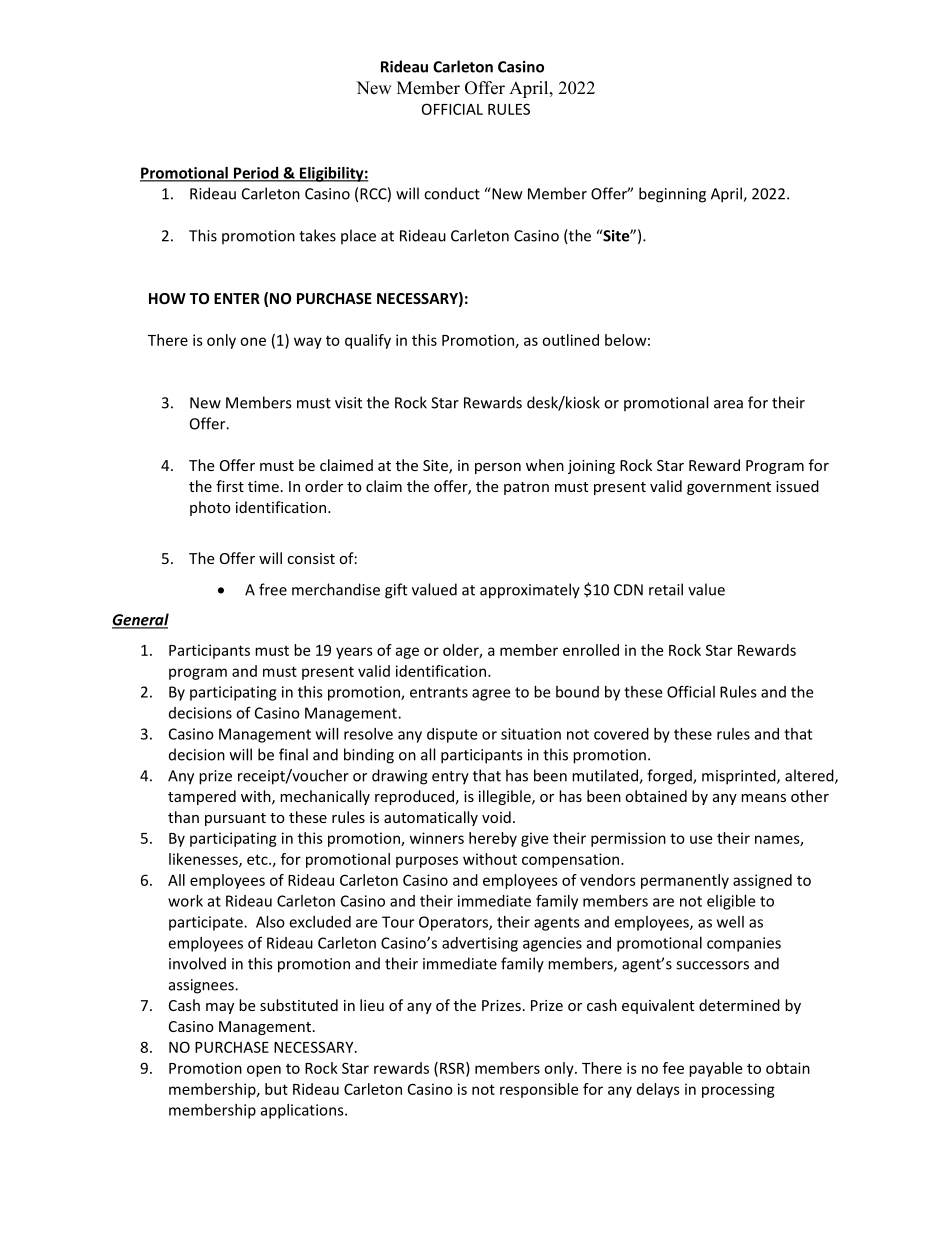 The width and height of the screenshot is (952, 1233). I want to click on responsible, so click(539, 1090).
